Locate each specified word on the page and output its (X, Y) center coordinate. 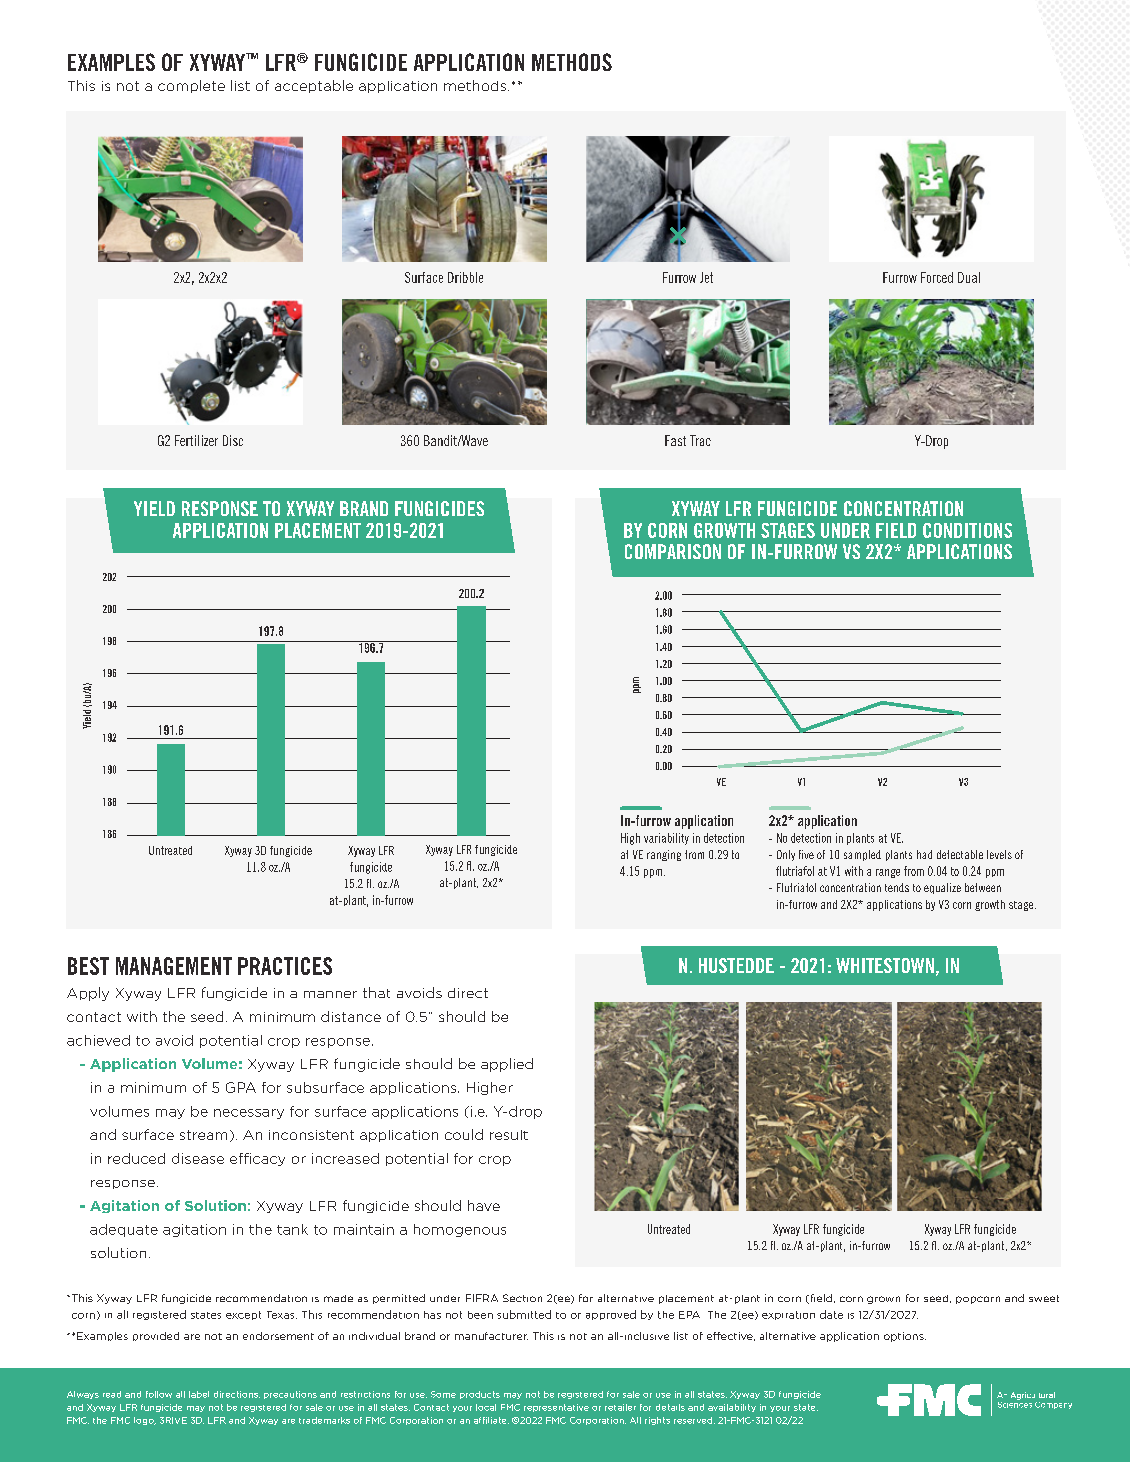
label (199, 1394)
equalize (942, 888)
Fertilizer (196, 440)
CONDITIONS (967, 530)
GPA (241, 1087)
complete (191, 86)
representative (556, 1408)
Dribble (465, 277)
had (924, 854)
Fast (675, 440)
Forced (937, 277)
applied (507, 1065)
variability (666, 839)
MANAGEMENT (174, 966)
